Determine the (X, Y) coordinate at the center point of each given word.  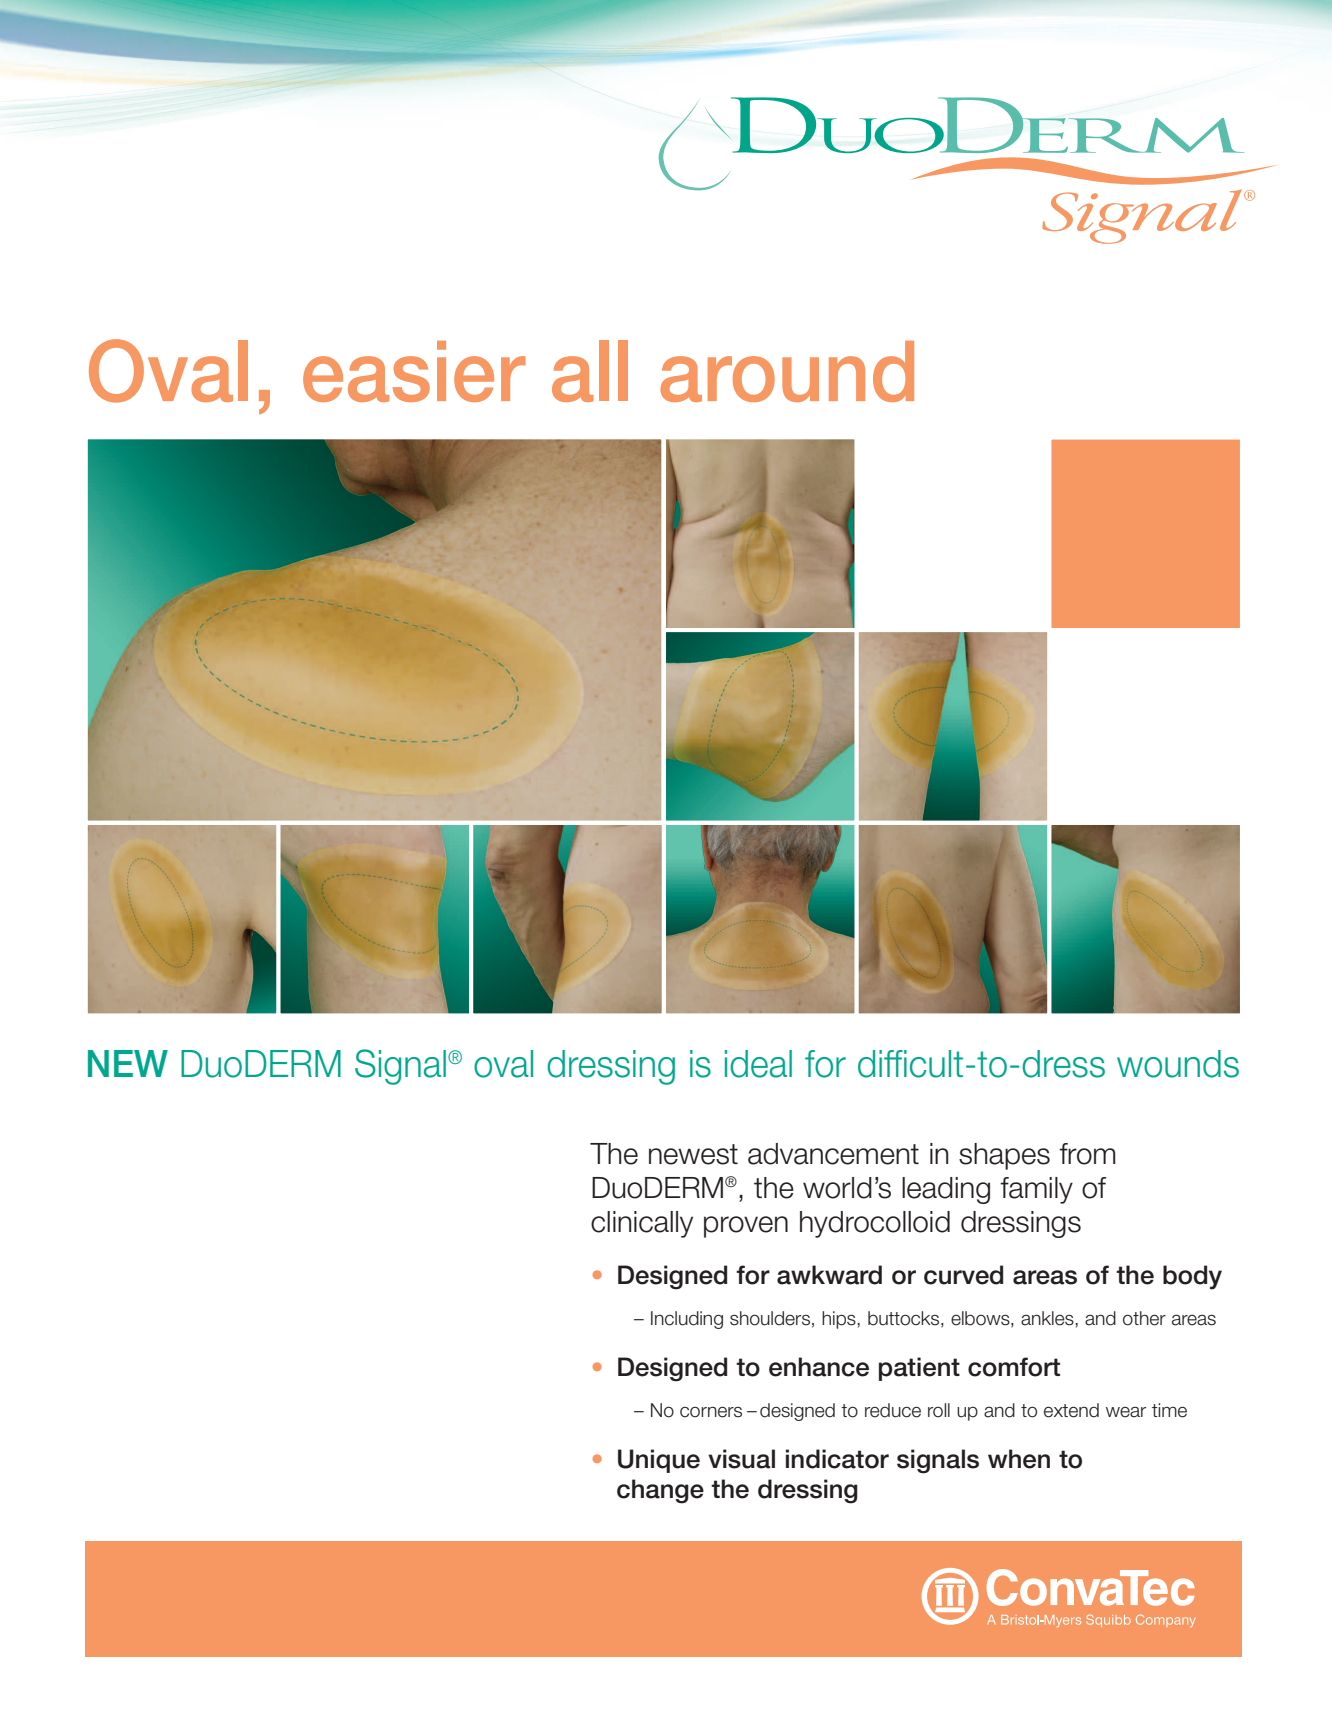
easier (414, 371)
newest (693, 1154)
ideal (758, 1064)
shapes (1004, 1156)
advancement (833, 1154)
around (787, 371)
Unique (659, 1461)
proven (746, 1227)
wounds (1178, 1064)
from (1087, 1154)
